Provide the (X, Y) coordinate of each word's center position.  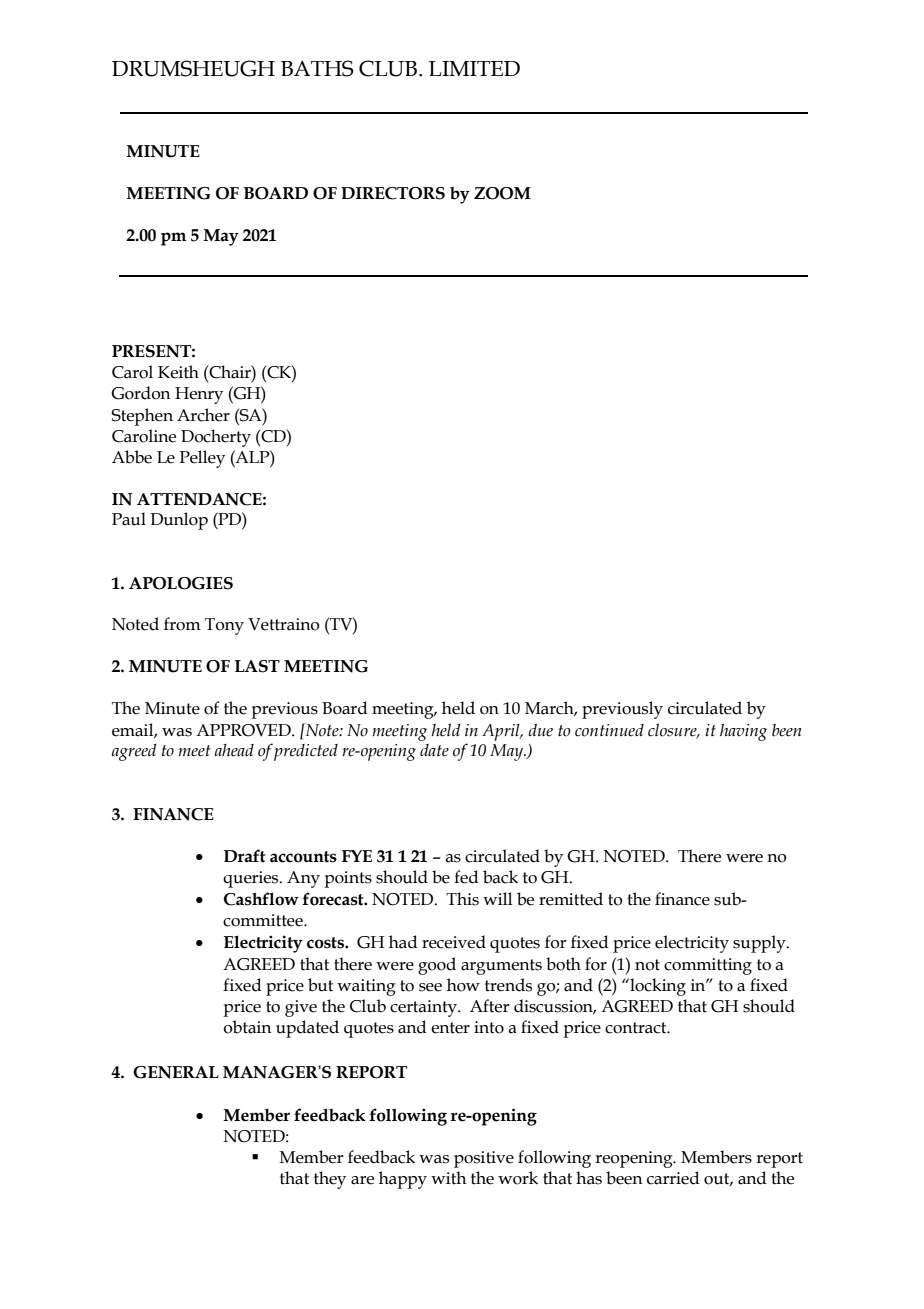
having (743, 732)
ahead (234, 750)
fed (466, 877)
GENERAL (176, 1072)
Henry (199, 395)
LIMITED (474, 68)
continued (609, 730)
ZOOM (502, 193)
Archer (203, 415)
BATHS (317, 68)
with (448, 1178)
